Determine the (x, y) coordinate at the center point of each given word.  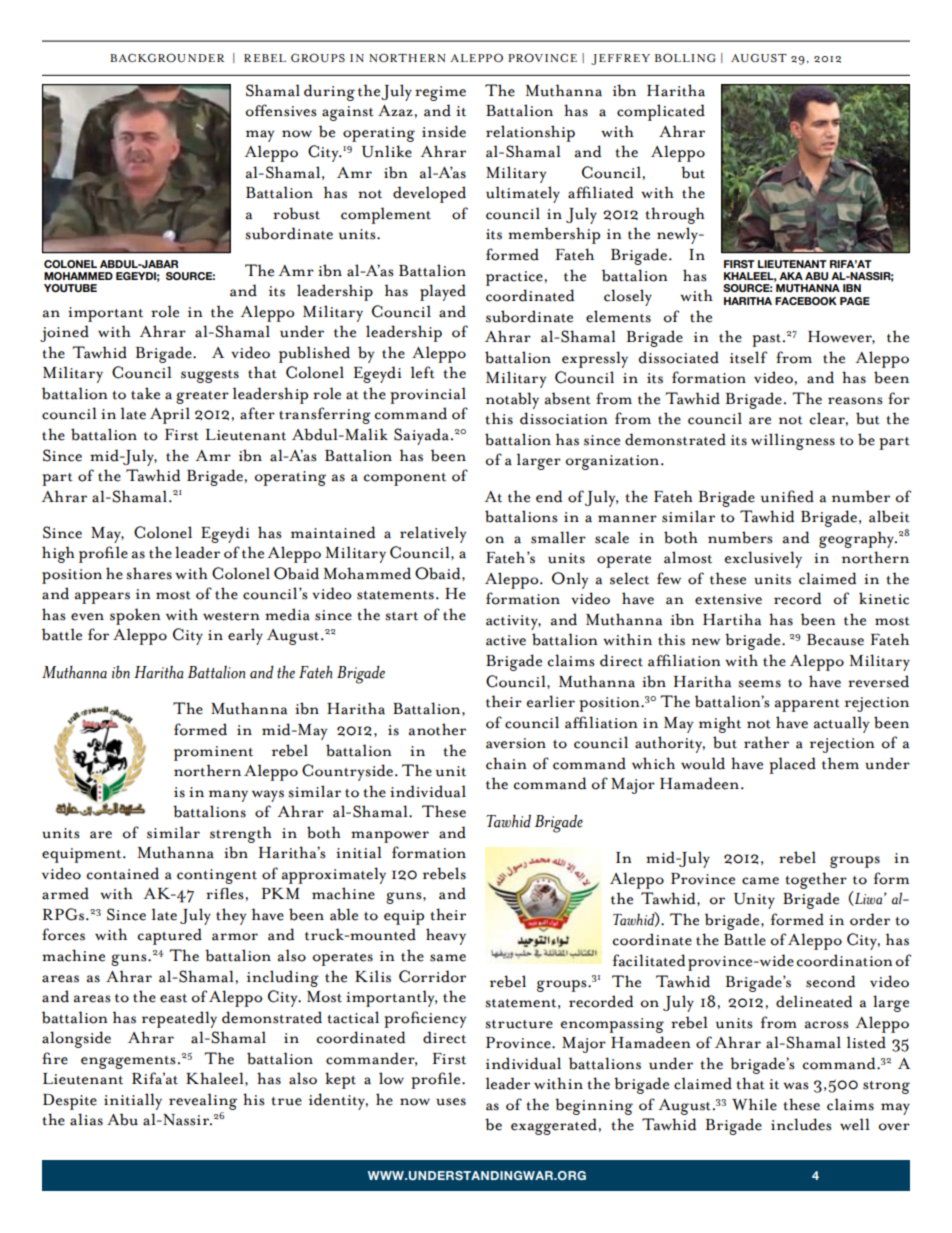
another (437, 729)
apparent (807, 705)
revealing (203, 1101)
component (405, 479)
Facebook (806, 301)
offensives (281, 110)
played (443, 292)
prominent (213, 753)
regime (440, 93)
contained (123, 873)
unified (787, 496)
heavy (446, 936)
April (170, 415)
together (816, 880)
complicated (661, 112)
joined (64, 333)
